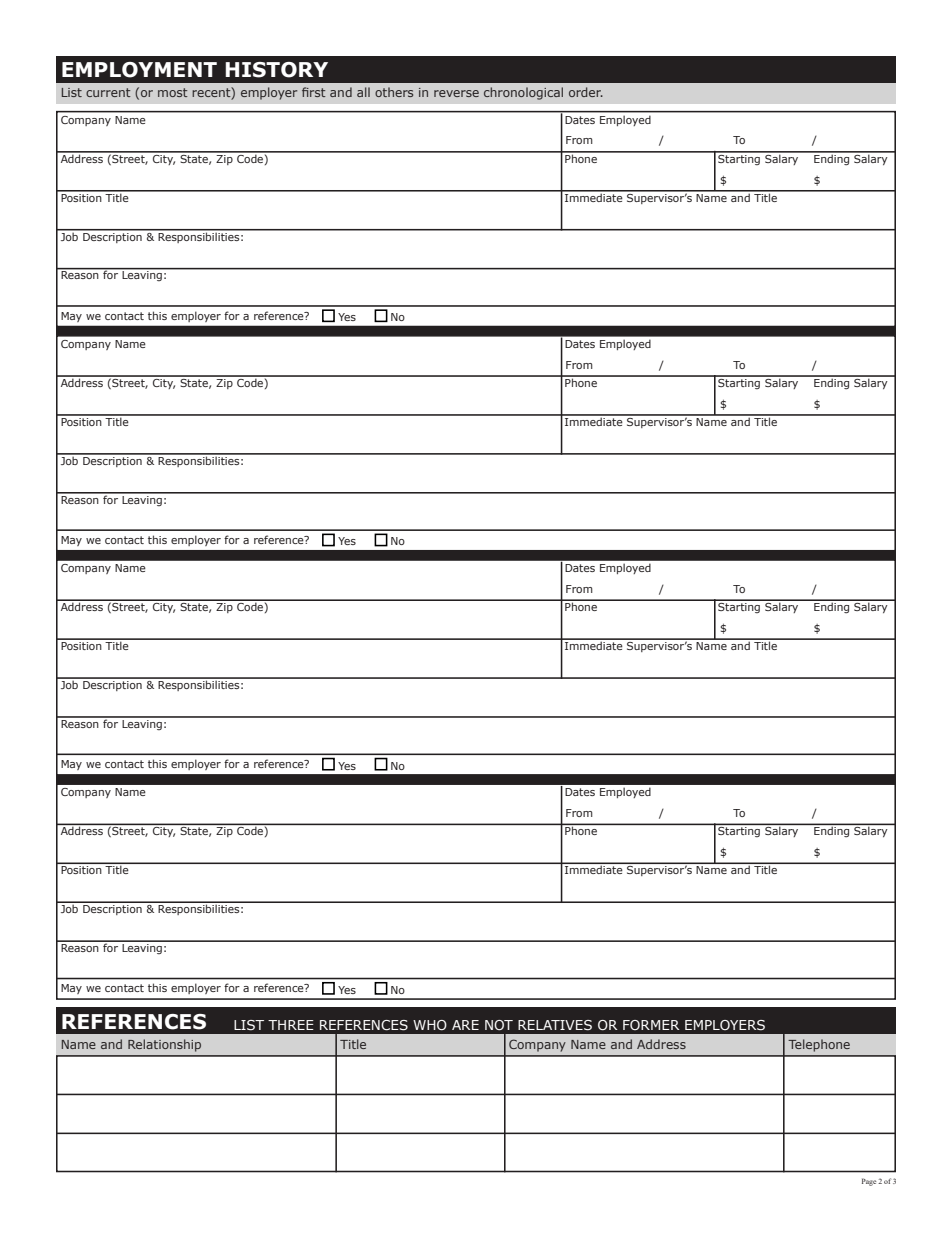 The height and width of the page is (1233, 952). I want to click on FORMER, so click(651, 1025).
